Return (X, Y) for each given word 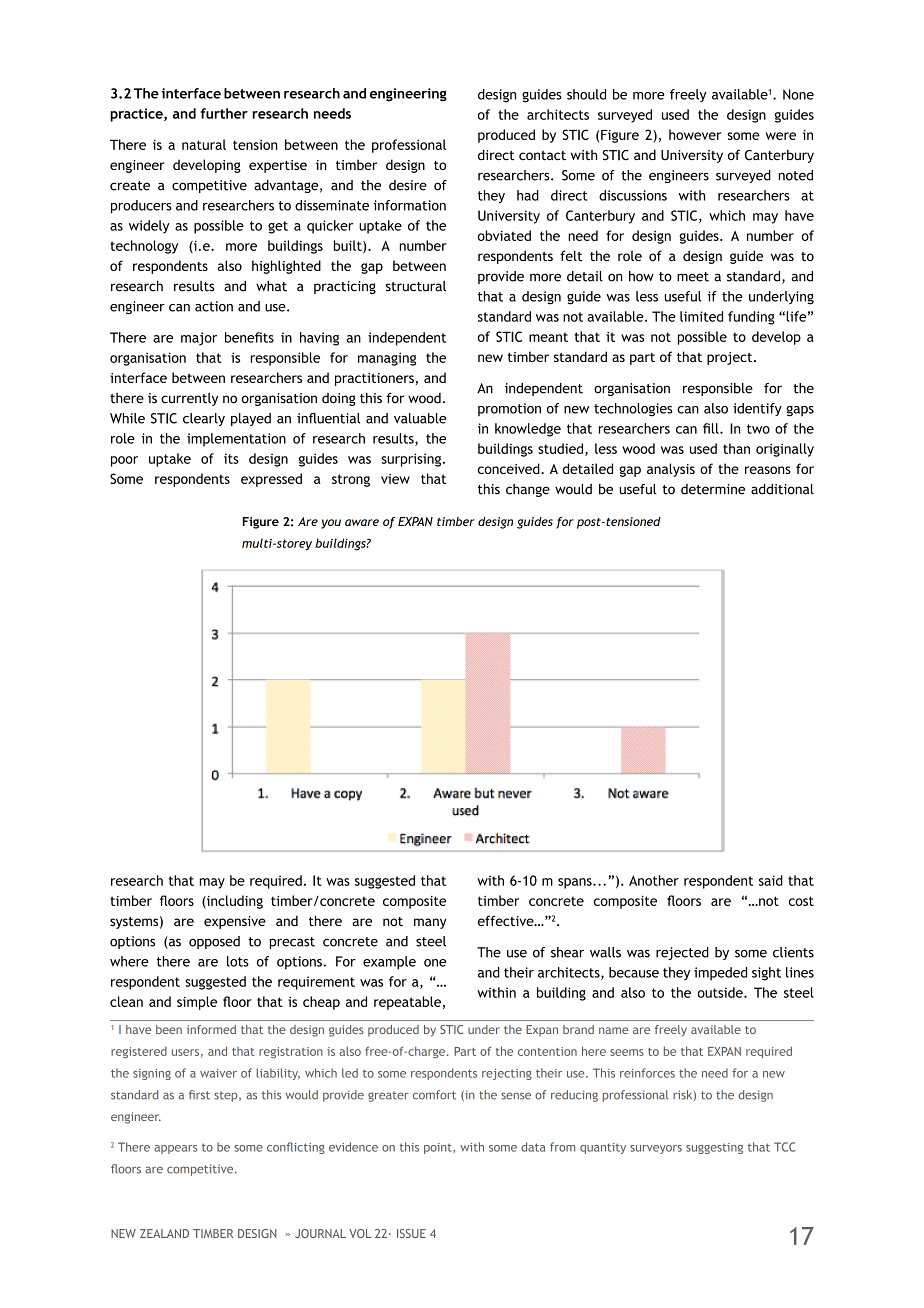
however (695, 134)
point (439, 1148)
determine (713, 489)
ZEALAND (164, 1233)
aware (362, 522)
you (331, 524)
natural (204, 144)
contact (542, 156)
